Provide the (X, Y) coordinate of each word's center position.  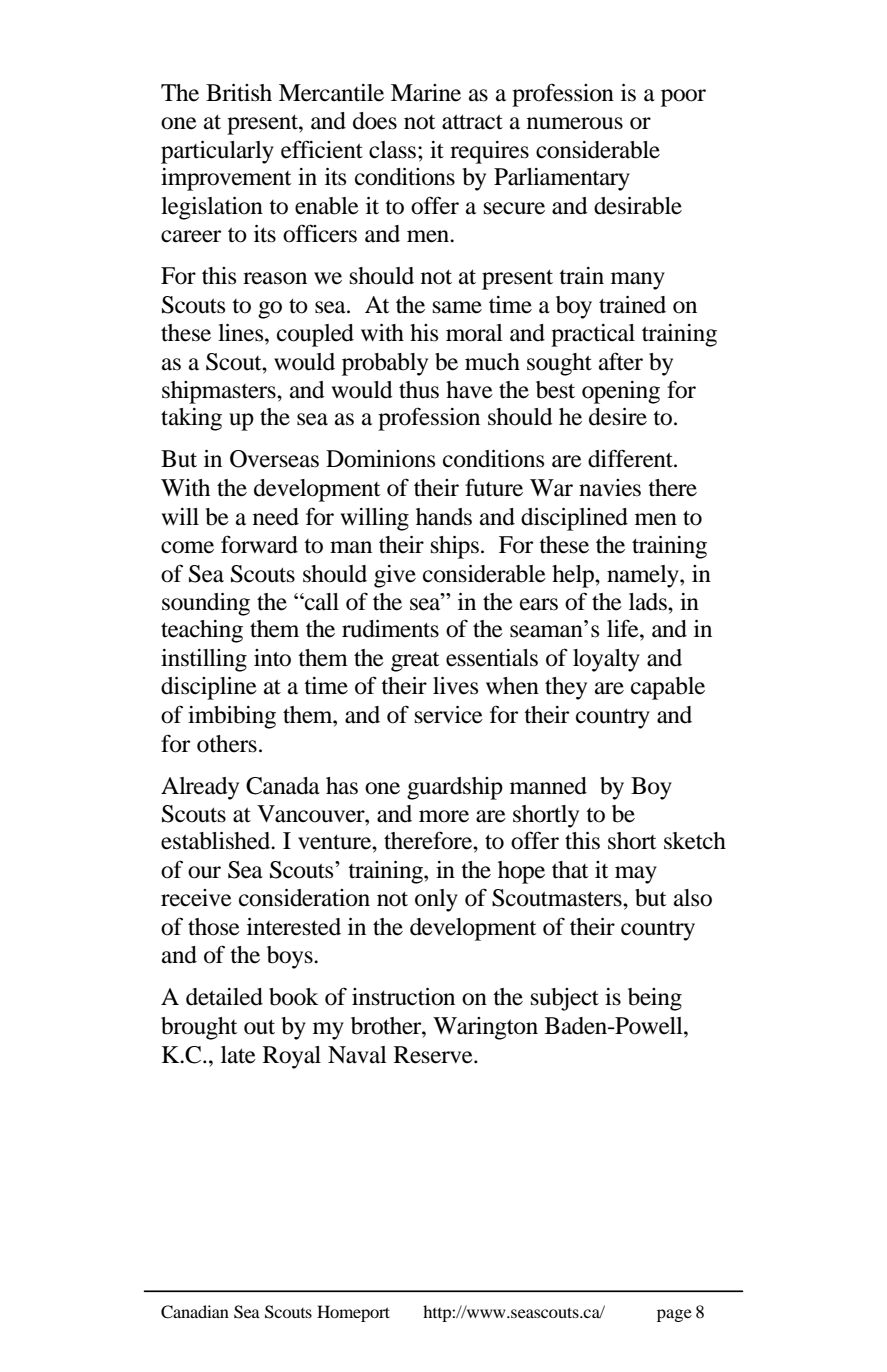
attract (472, 122)
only (436, 900)
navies (610, 488)
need (276, 517)
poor (683, 98)
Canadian (195, 1312)
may (636, 875)
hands (444, 517)
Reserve (434, 1055)
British (239, 93)
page (674, 1315)
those (214, 927)
